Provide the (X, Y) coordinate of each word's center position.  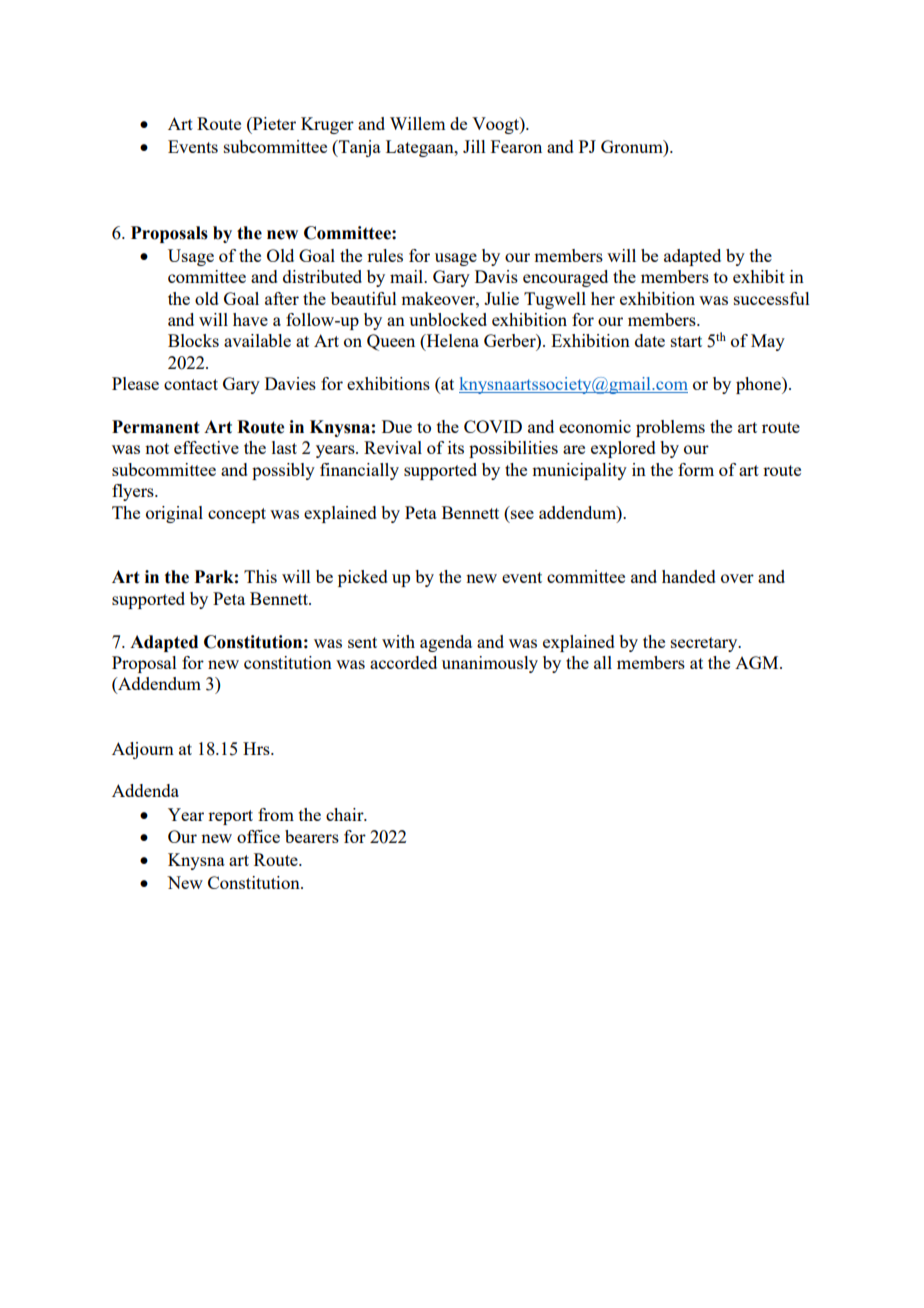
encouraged (565, 278)
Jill (474, 146)
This (260, 576)
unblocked (448, 319)
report (230, 817)
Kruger (327, 125)
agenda (446, 643)
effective (206, 447)
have (250, 319)
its (456, 447)
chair (346, 814)
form (696, 469)
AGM (758, 662)
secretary (705, 644)
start (686, 341)
